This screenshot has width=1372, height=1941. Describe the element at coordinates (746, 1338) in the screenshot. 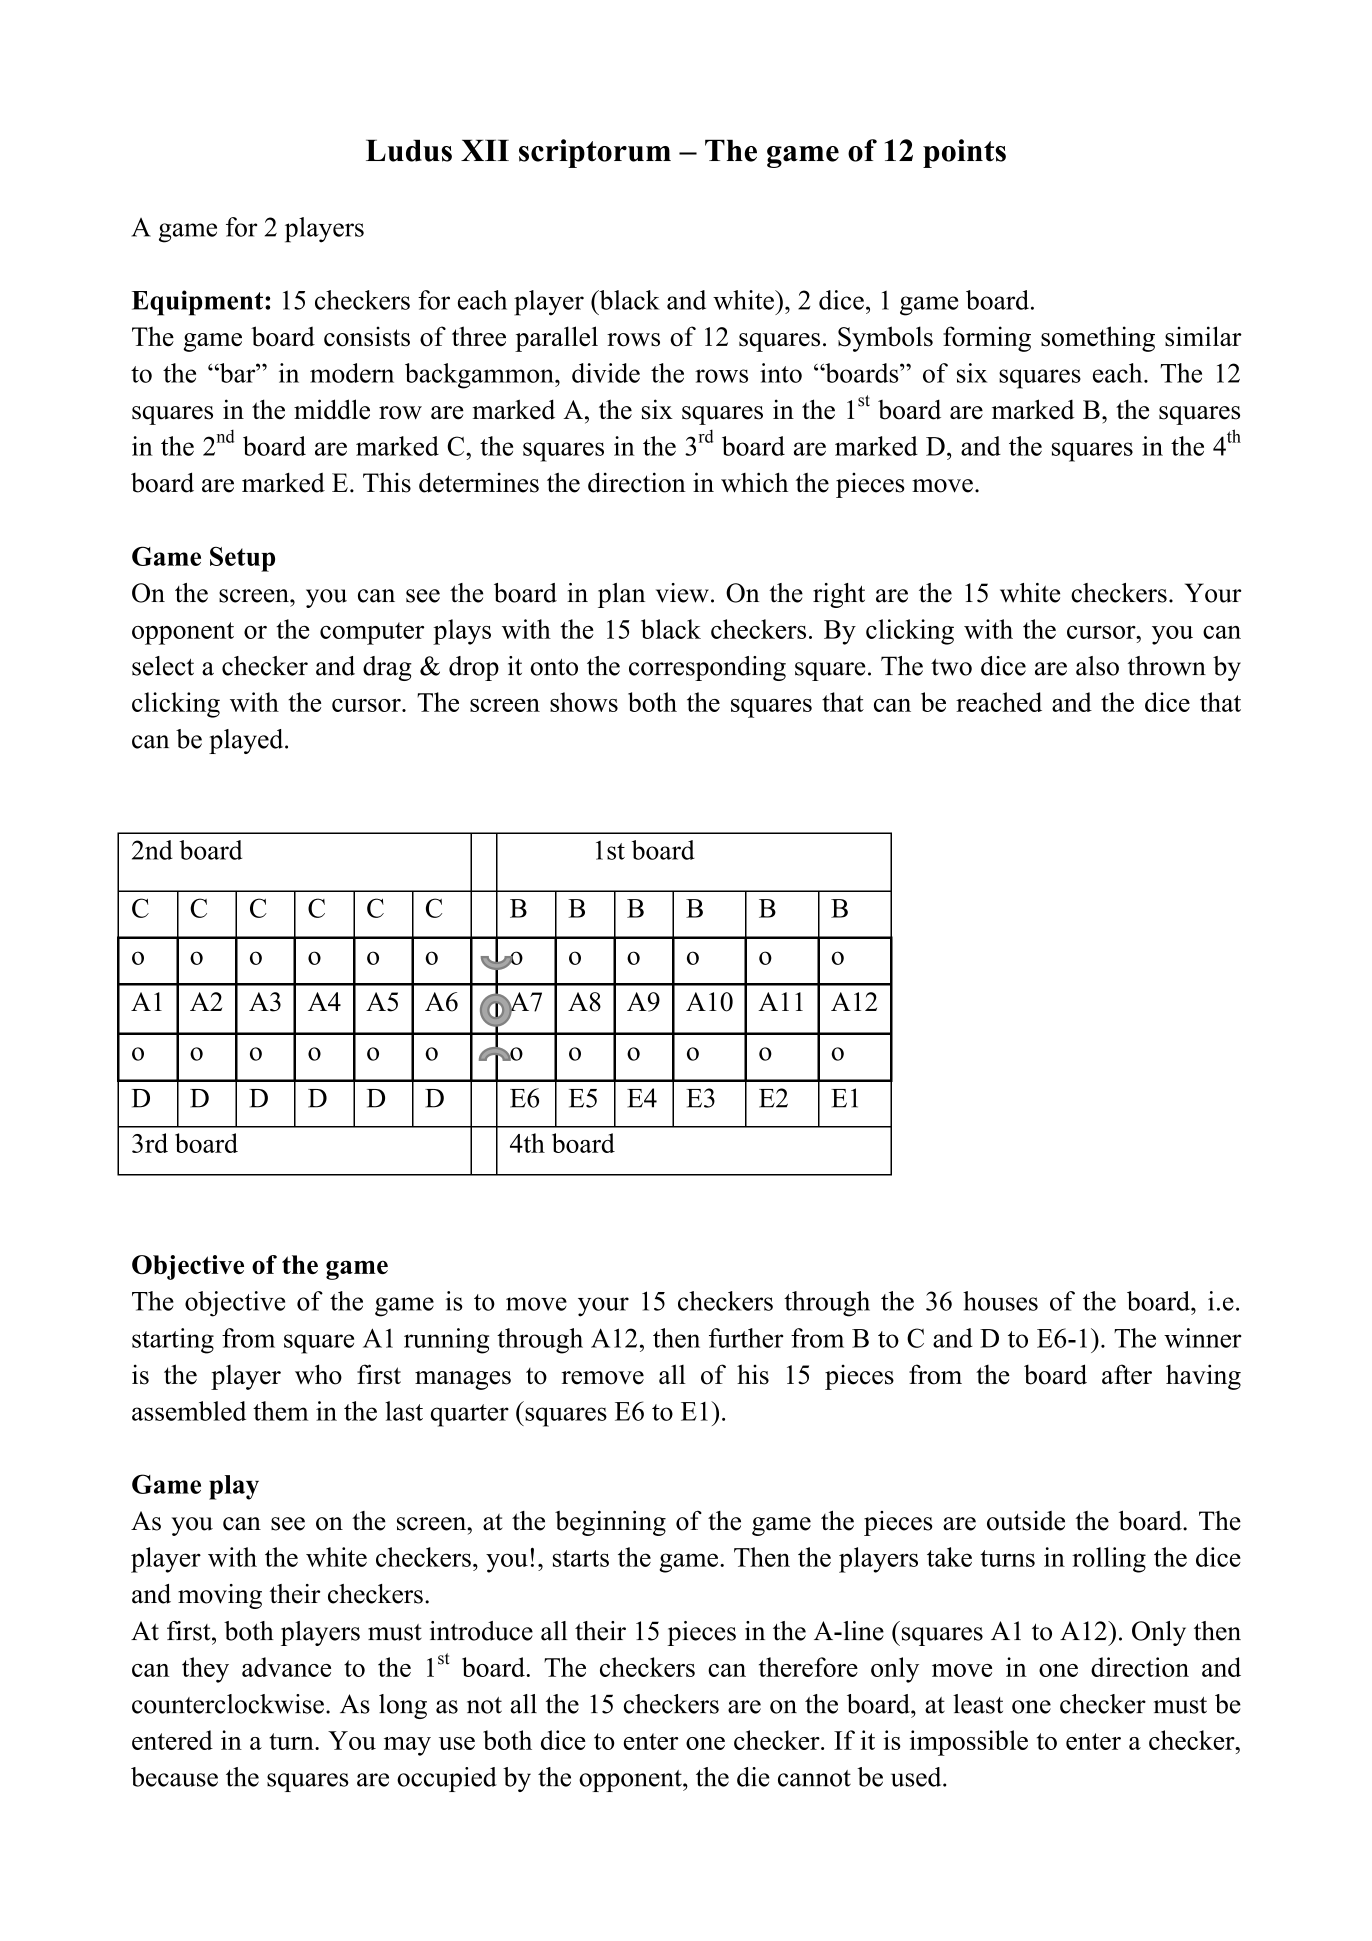

I see `further` at that location.
